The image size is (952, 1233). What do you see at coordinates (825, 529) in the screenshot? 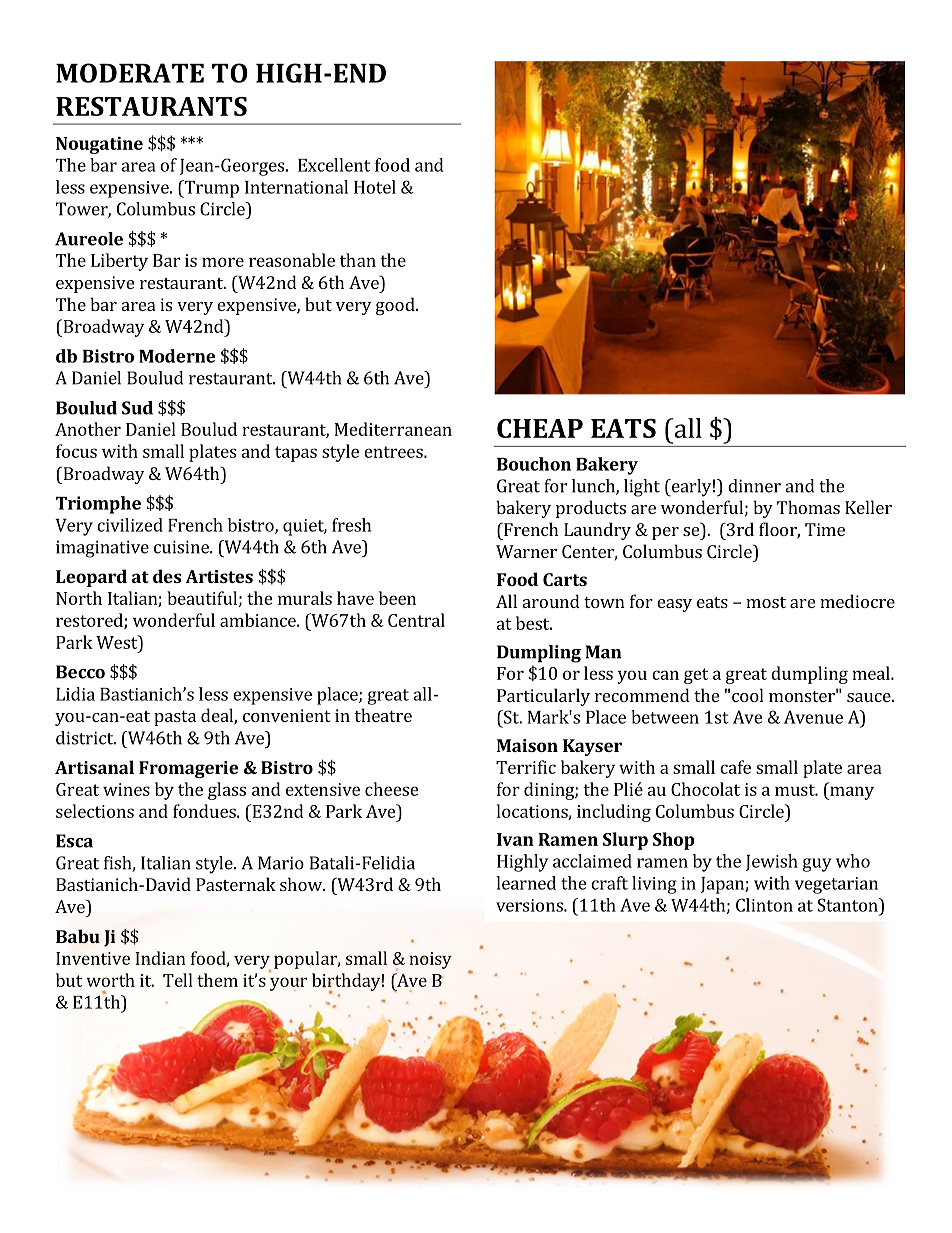
I see `Time` at bounding box center [825, 529].
